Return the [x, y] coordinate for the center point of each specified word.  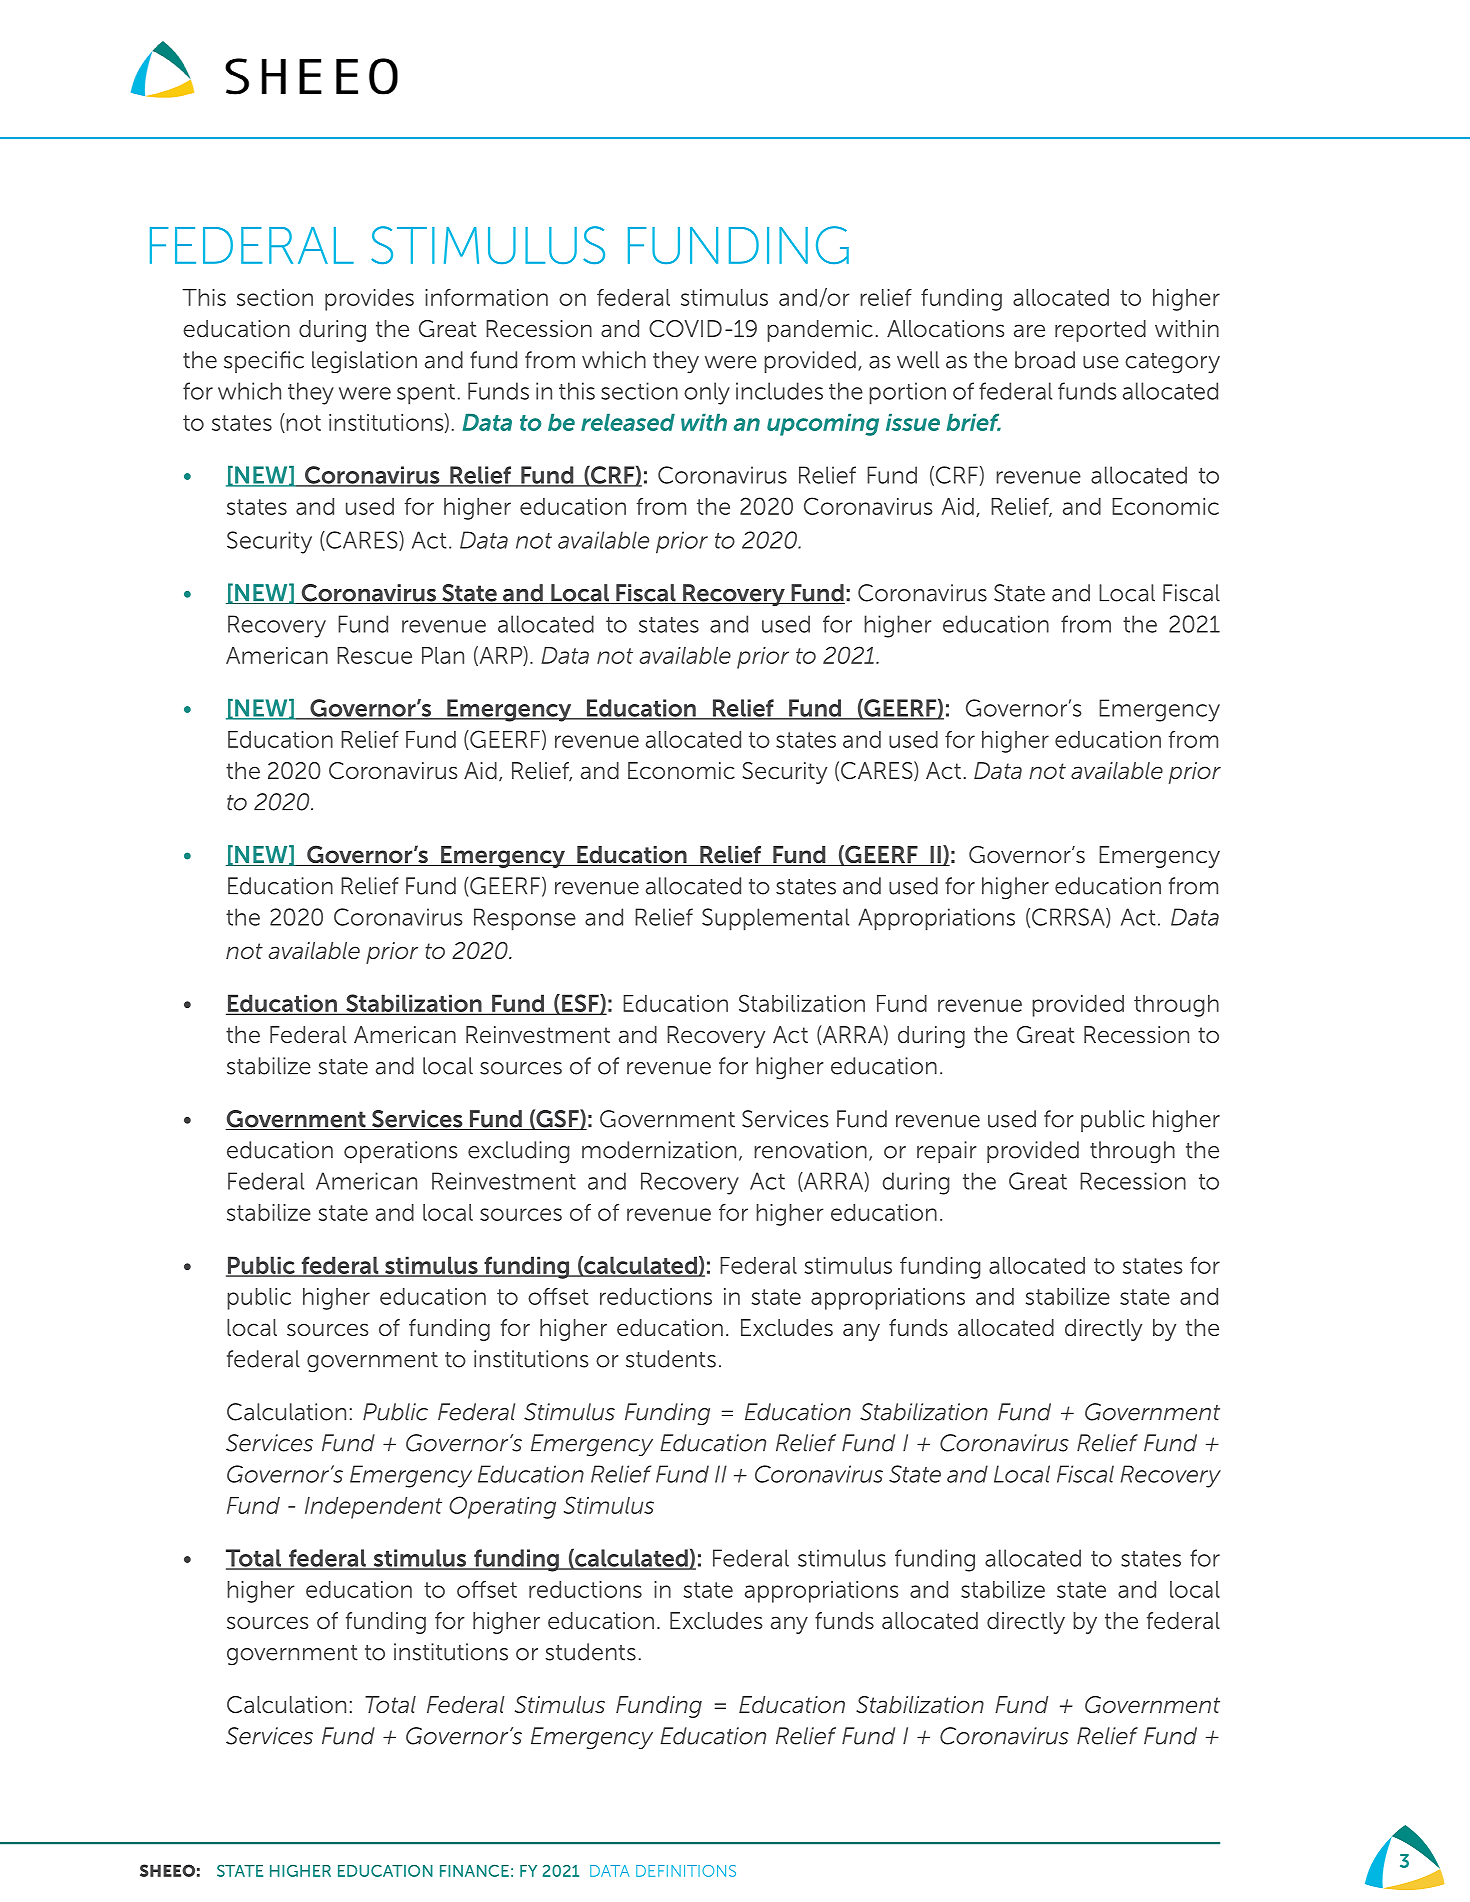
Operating [502, 1507]
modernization [659, 1150]
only [707, 393]
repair [947, 1152]
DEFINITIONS [686, 1871]
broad [1045, 360]
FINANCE [474, 1871]
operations [400, 1152]
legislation [364, 362]
